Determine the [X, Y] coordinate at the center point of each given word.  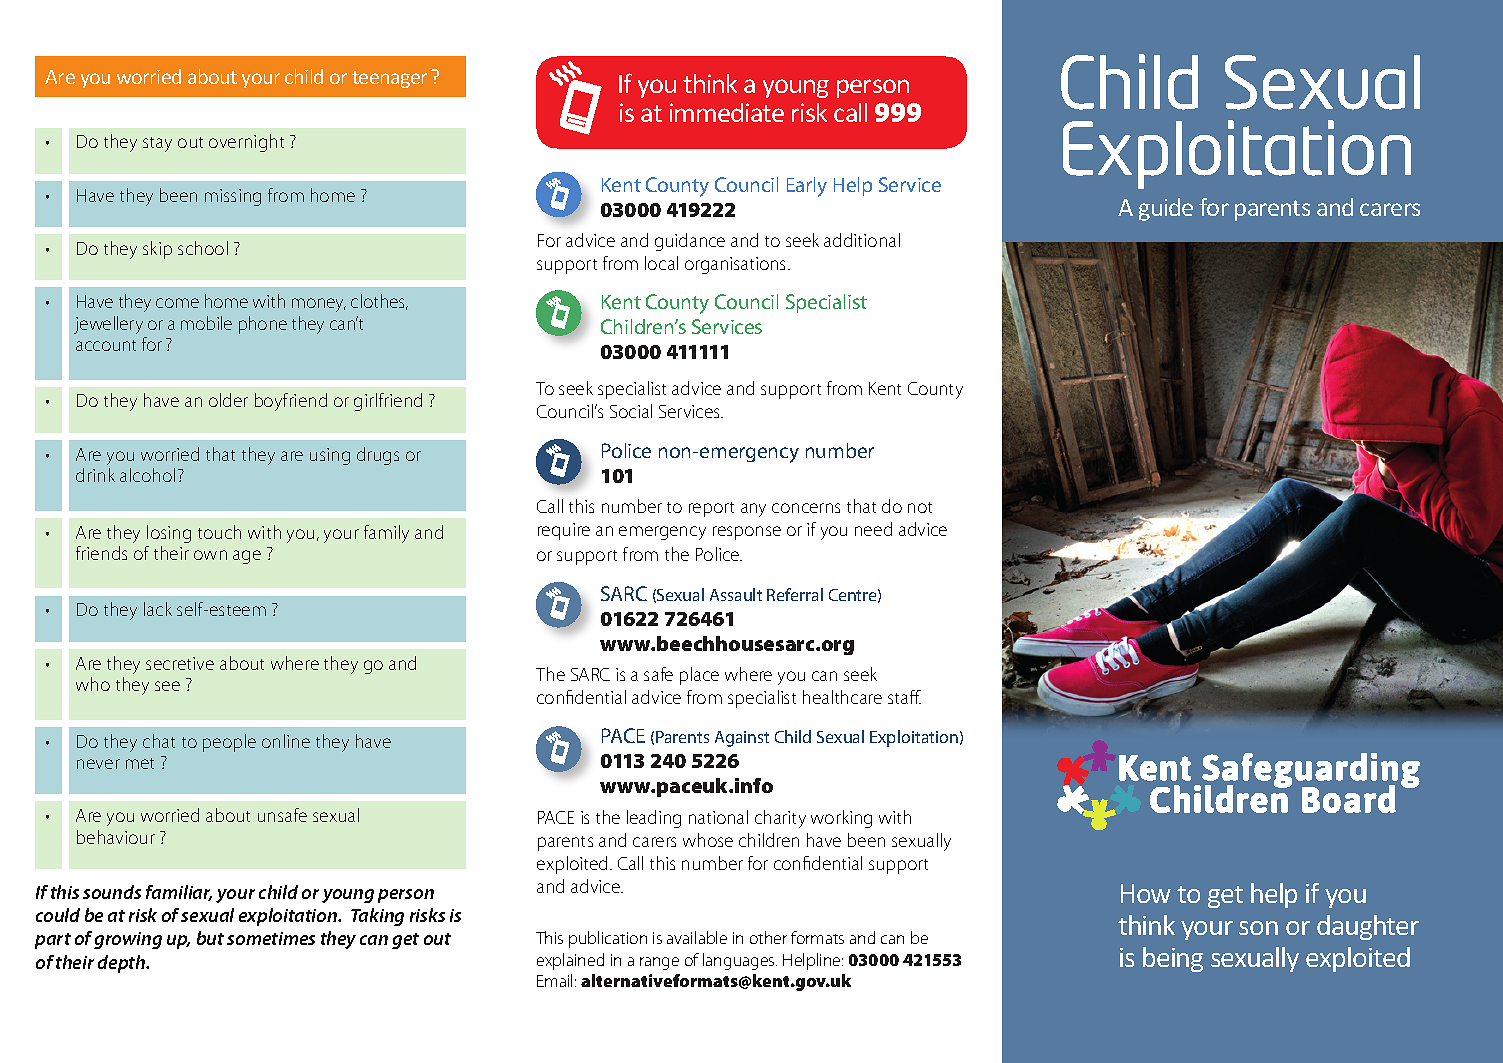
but [210, 938]
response [747, 533]
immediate [727, 112]
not [920, 507]
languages [740, 961]
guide [1166, 209]
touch [219, 532]
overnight [246, 143]
